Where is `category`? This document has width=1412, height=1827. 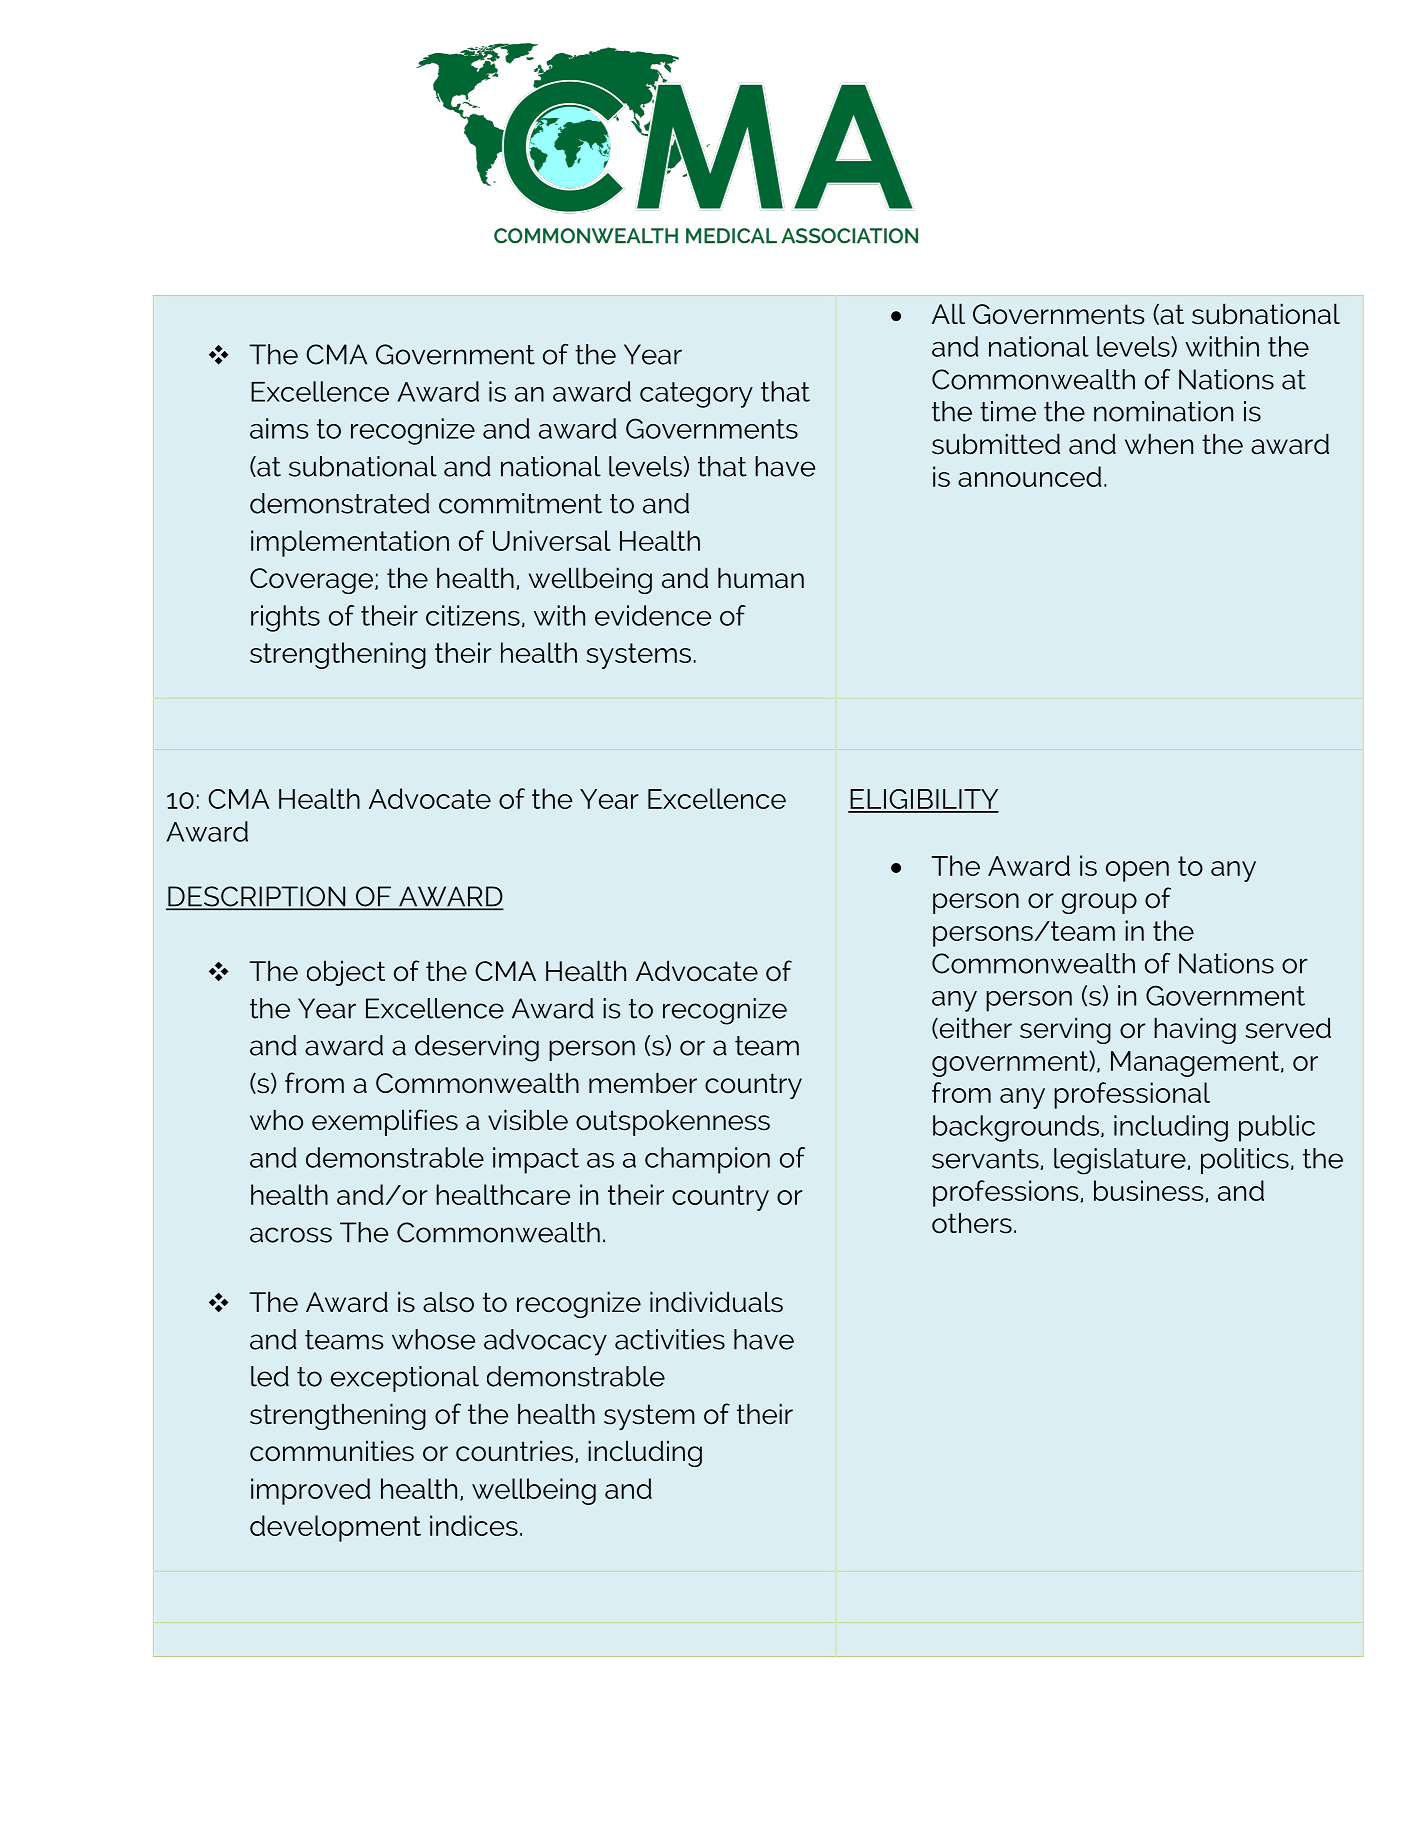 category is located at coordinates (696, 395).
